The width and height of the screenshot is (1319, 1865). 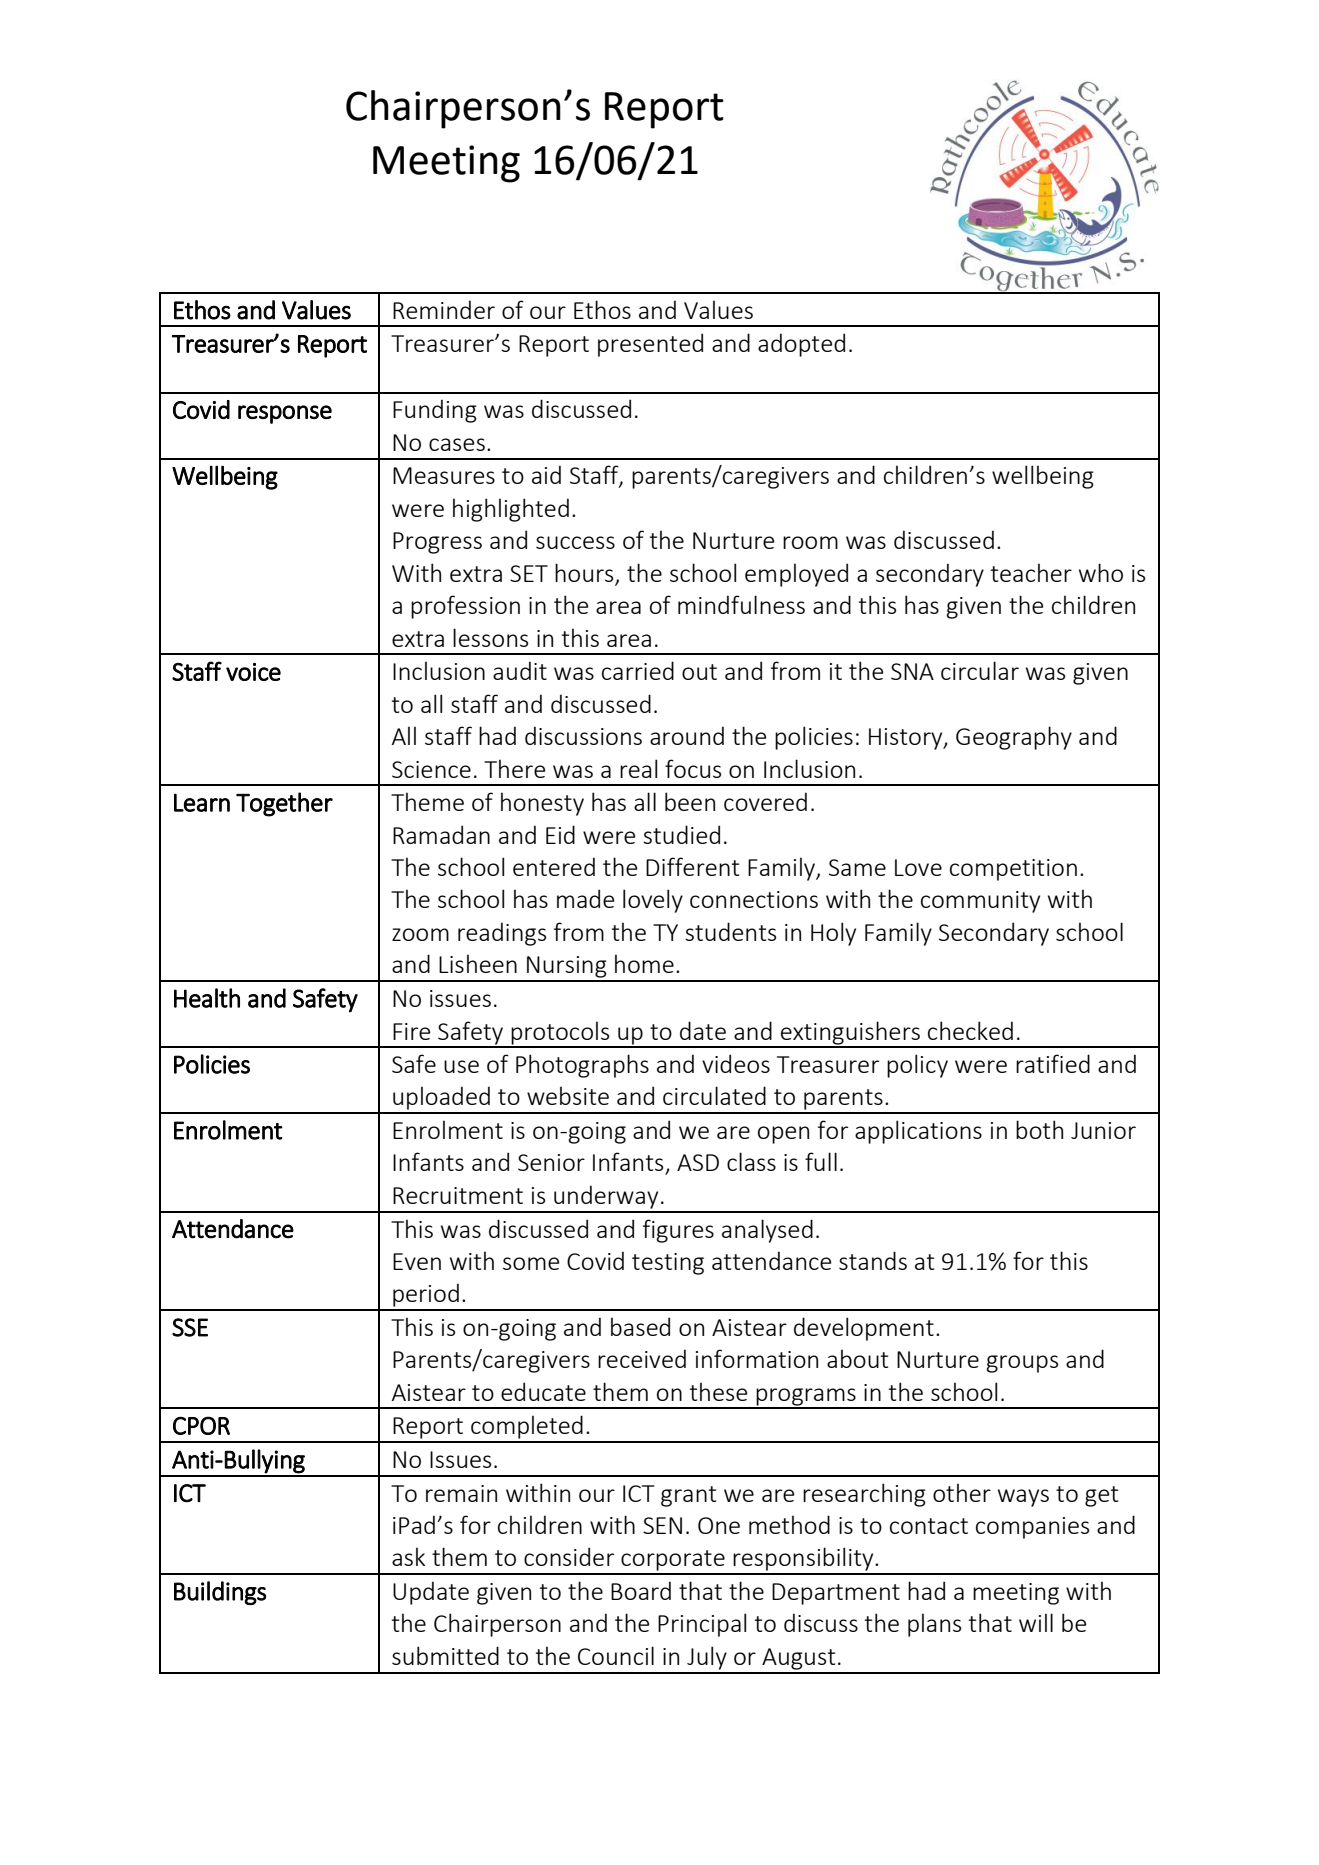 I want to click on home, so click(x=644, y=963).
